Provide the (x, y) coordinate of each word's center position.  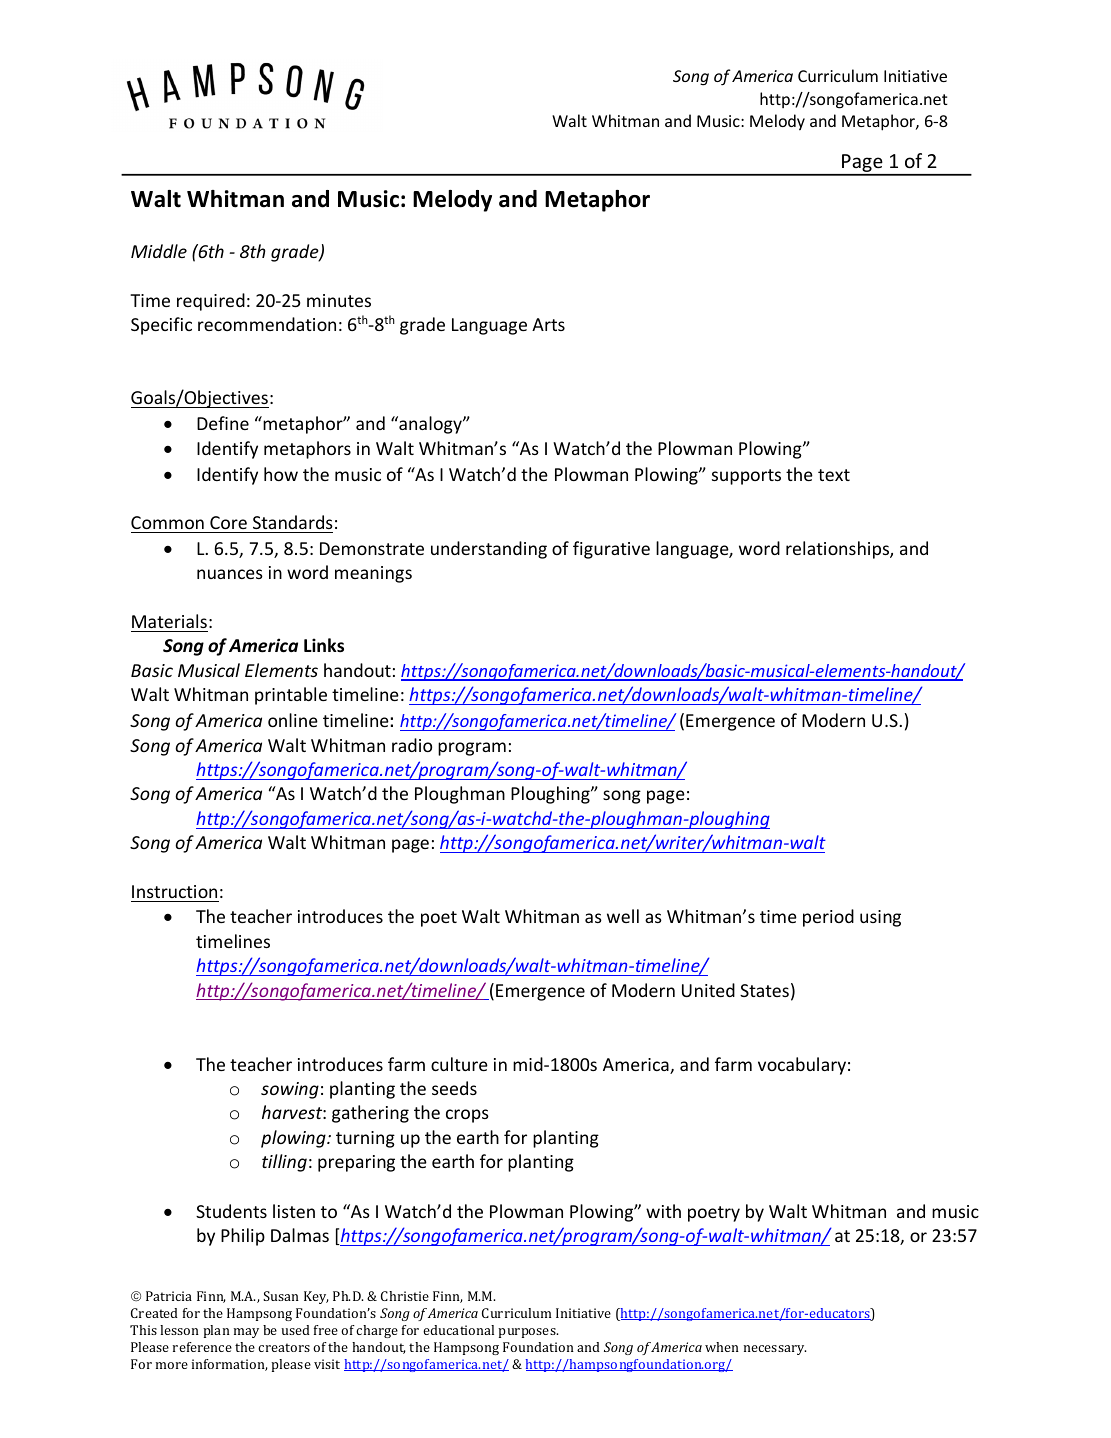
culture (459, 1064)
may (246, 1333)
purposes (528, 1333)
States (764, 990)
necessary (775, 1350)
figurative (611, 550)
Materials (169, 621)
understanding (489, 550)
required (211, 302)
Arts (548, 324)
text (834, 475)
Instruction (174, 891)
